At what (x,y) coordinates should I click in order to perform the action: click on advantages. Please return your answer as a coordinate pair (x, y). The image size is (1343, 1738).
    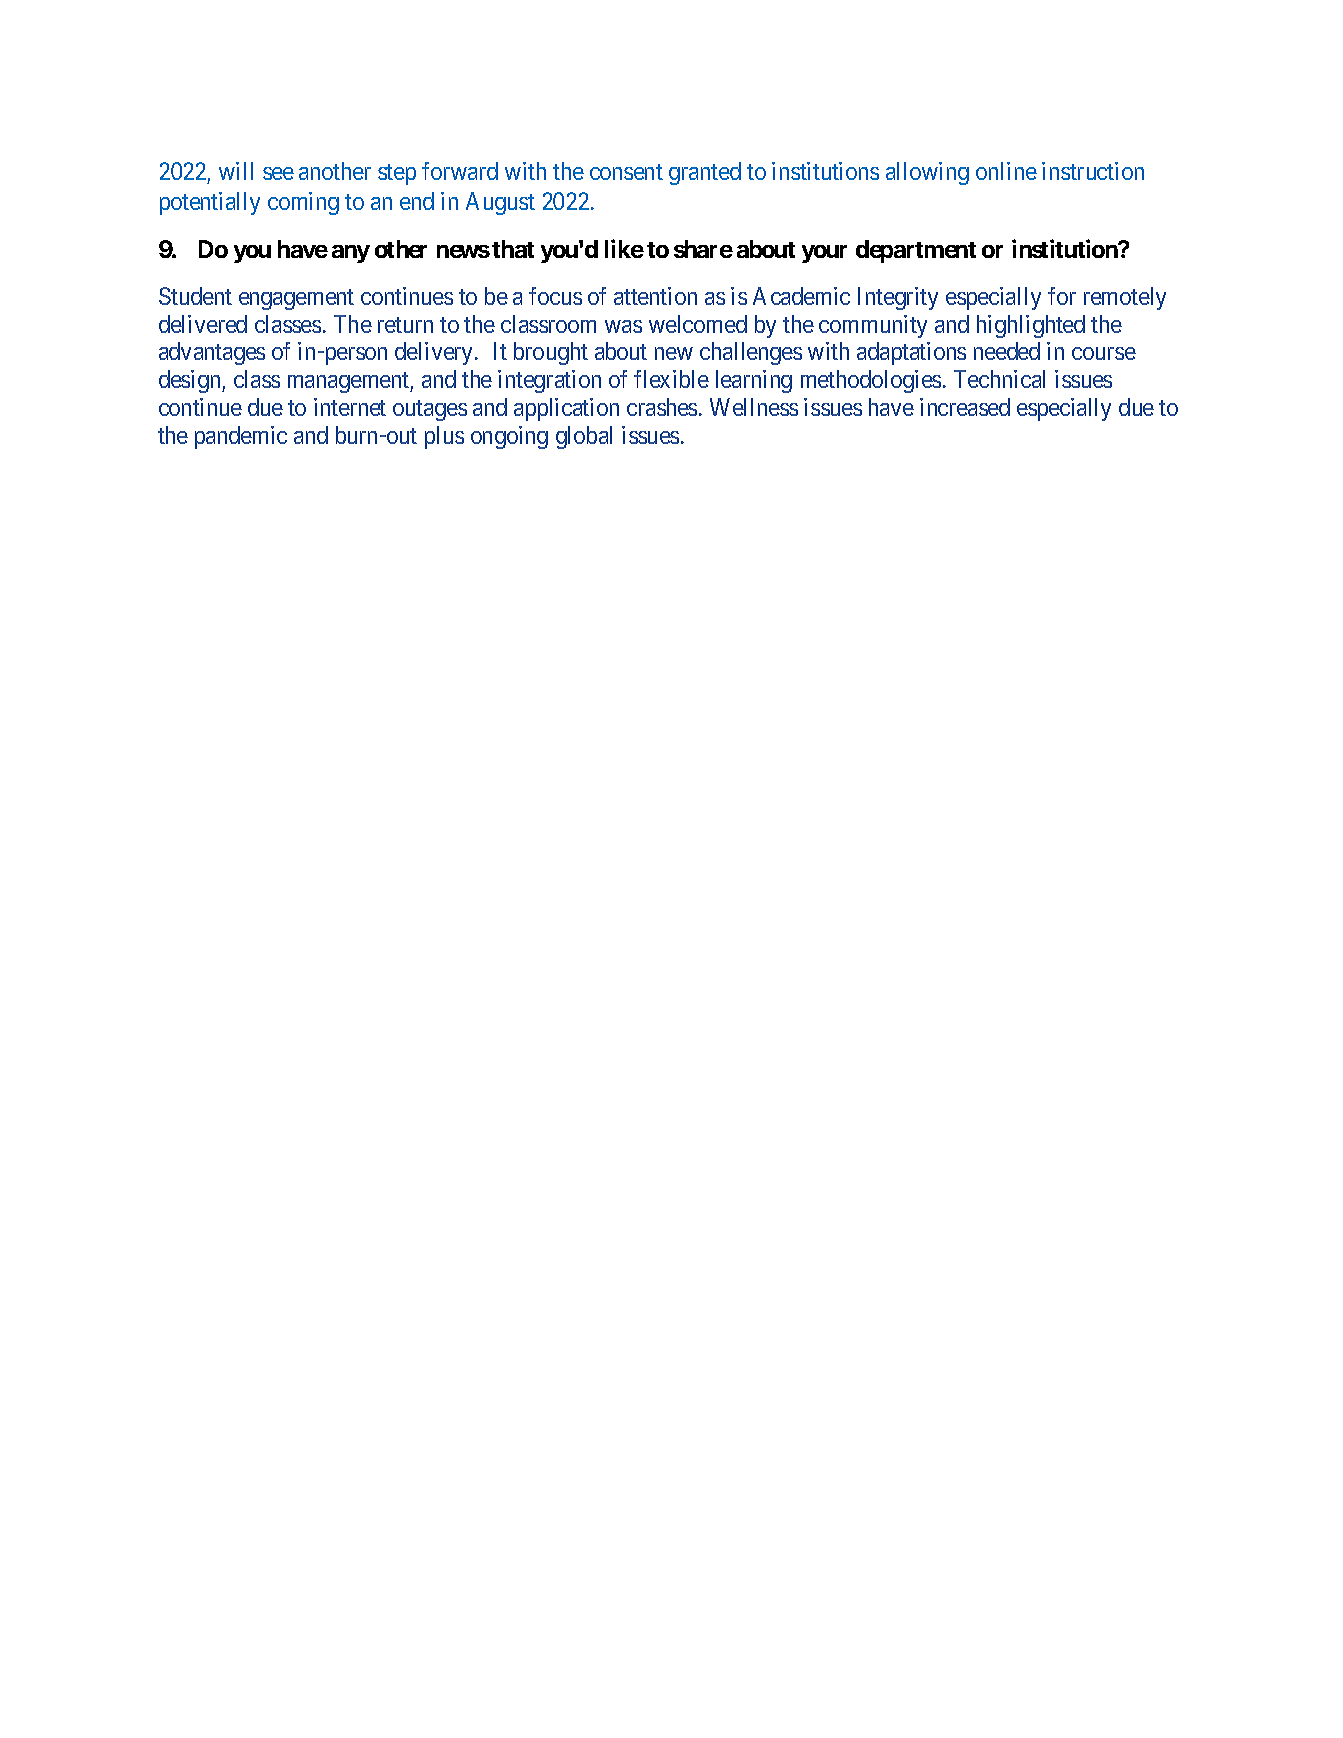
    Looking at the image, I should click on (212, 353).
